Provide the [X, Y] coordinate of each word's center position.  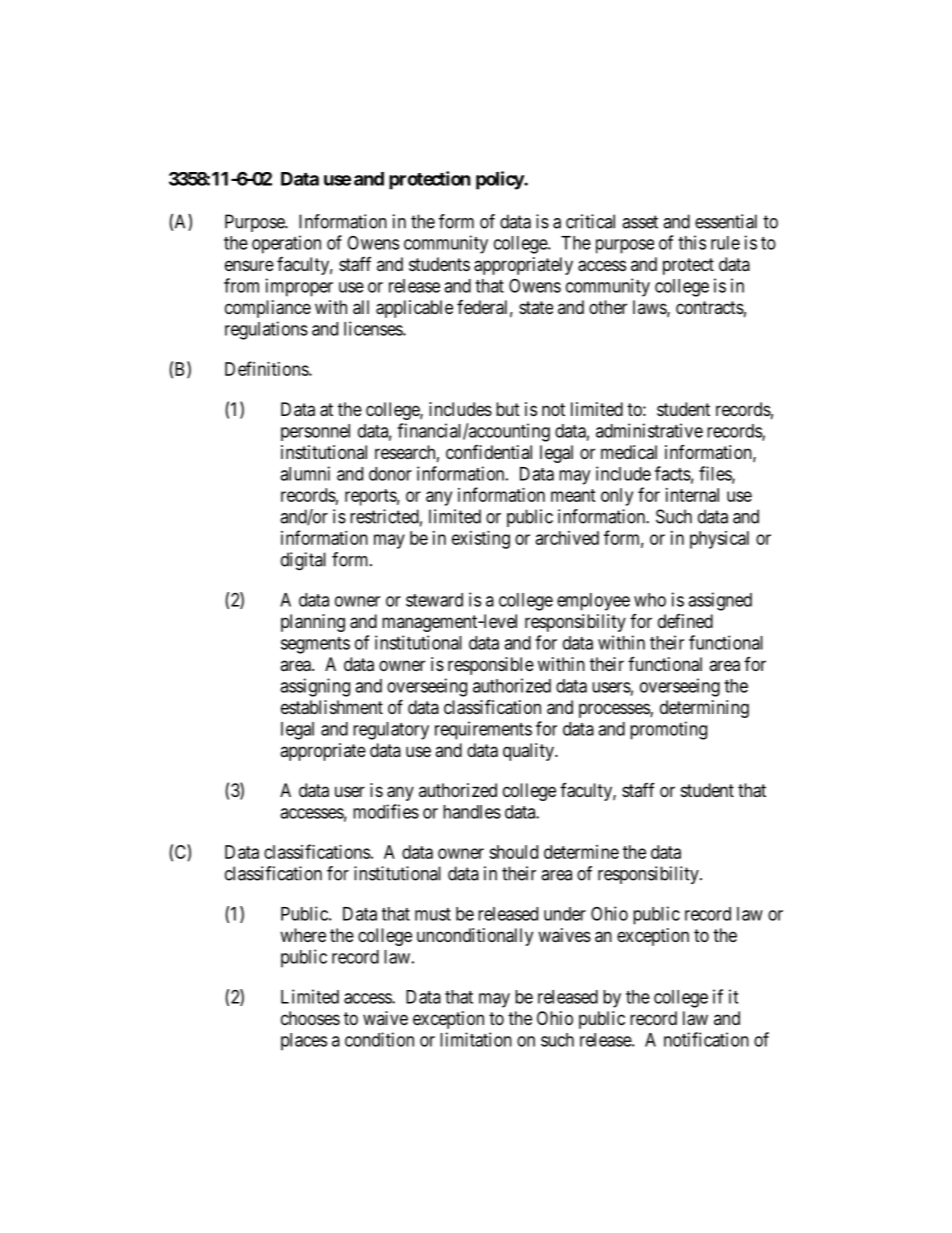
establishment [332, 707]
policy [500, 180]
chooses [310, 1018]
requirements [483, 730]
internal [692, 495]
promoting [668, 730]
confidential [489, 452]
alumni [305, 473]
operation [286, 244]
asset [640, 222]
